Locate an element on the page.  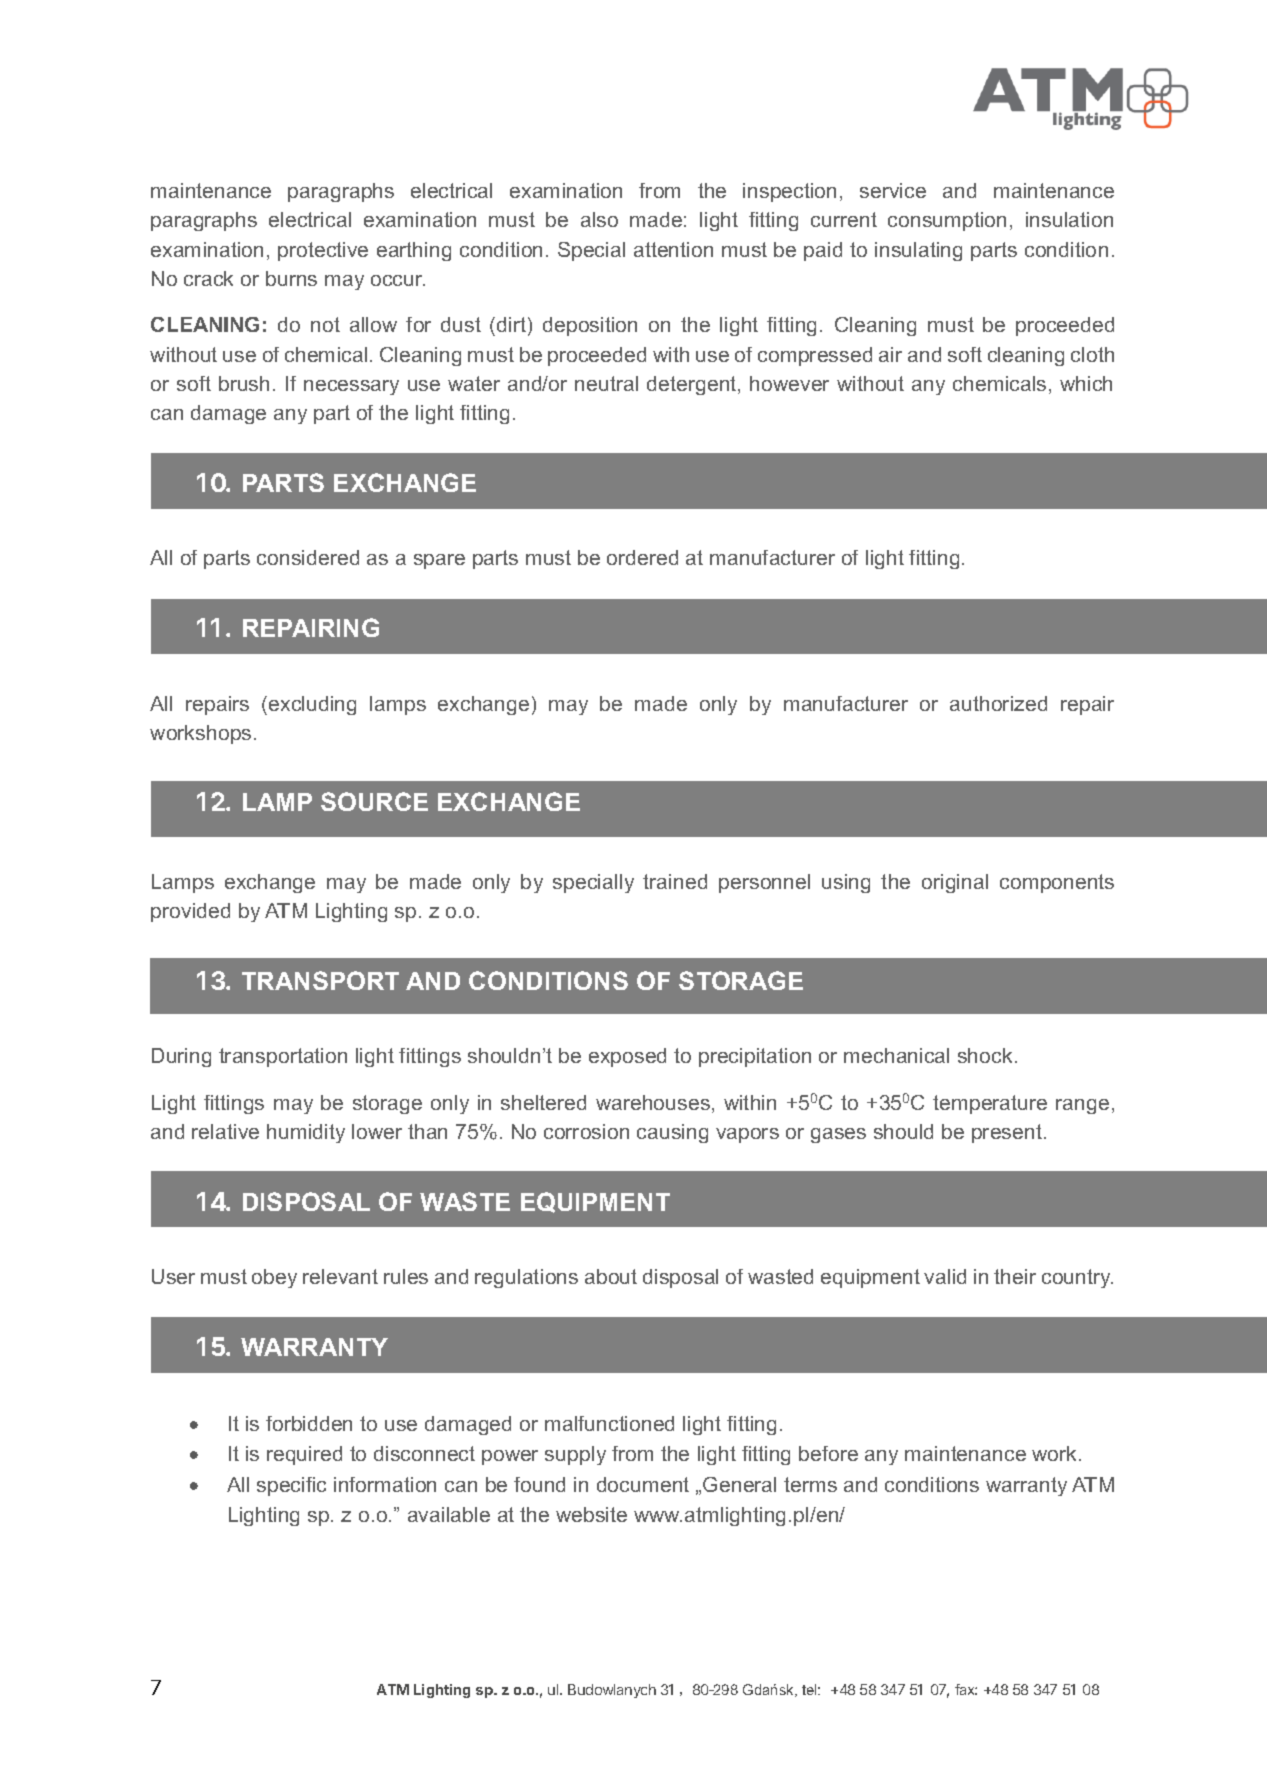
original is located at coordinates (955, 883).
